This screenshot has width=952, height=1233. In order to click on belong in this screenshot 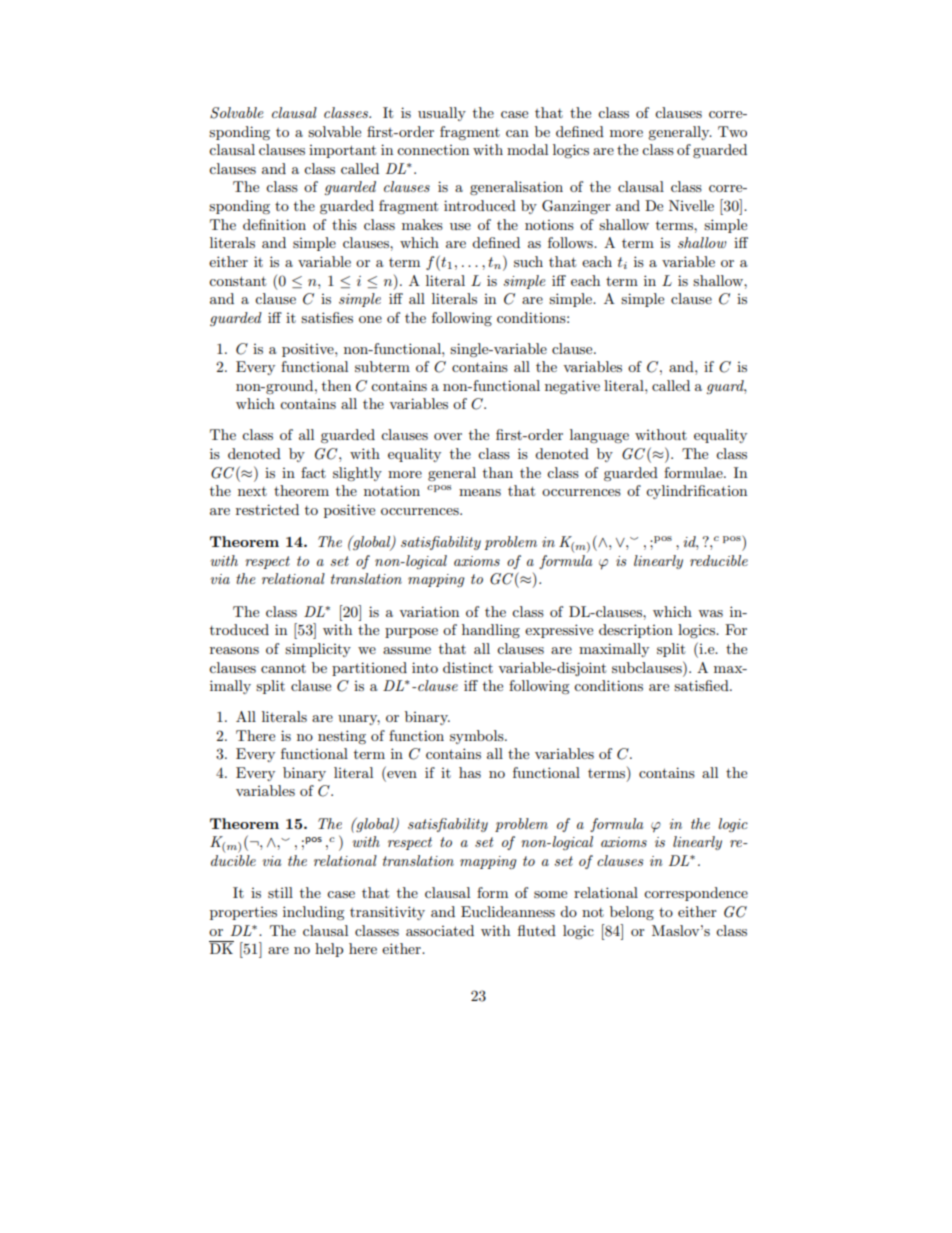, I will do `click(632, 913)`.
